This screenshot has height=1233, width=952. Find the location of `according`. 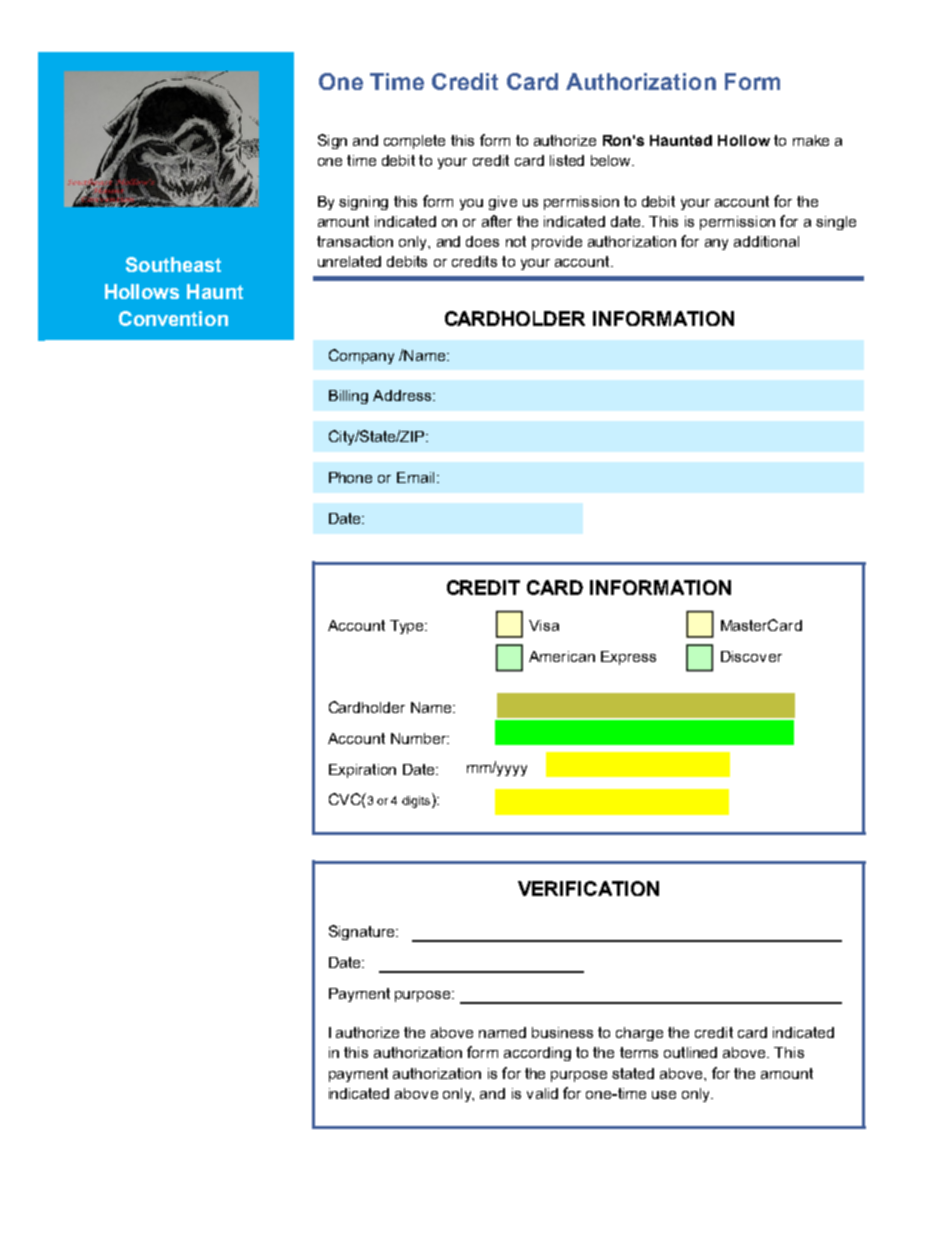

according is located at coordinates (537, 1054).
